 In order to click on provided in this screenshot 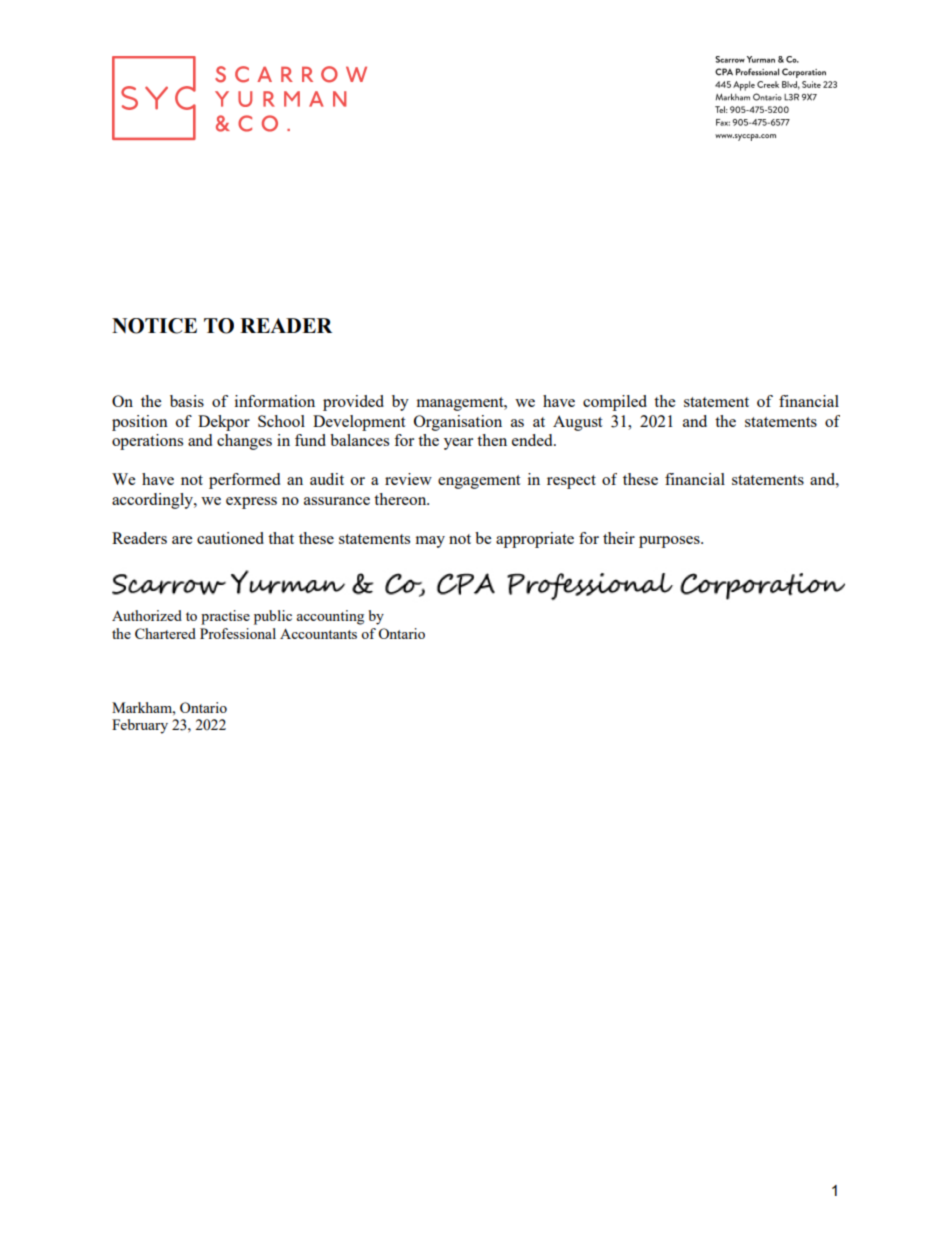, I will do `click(353, 403)`.
